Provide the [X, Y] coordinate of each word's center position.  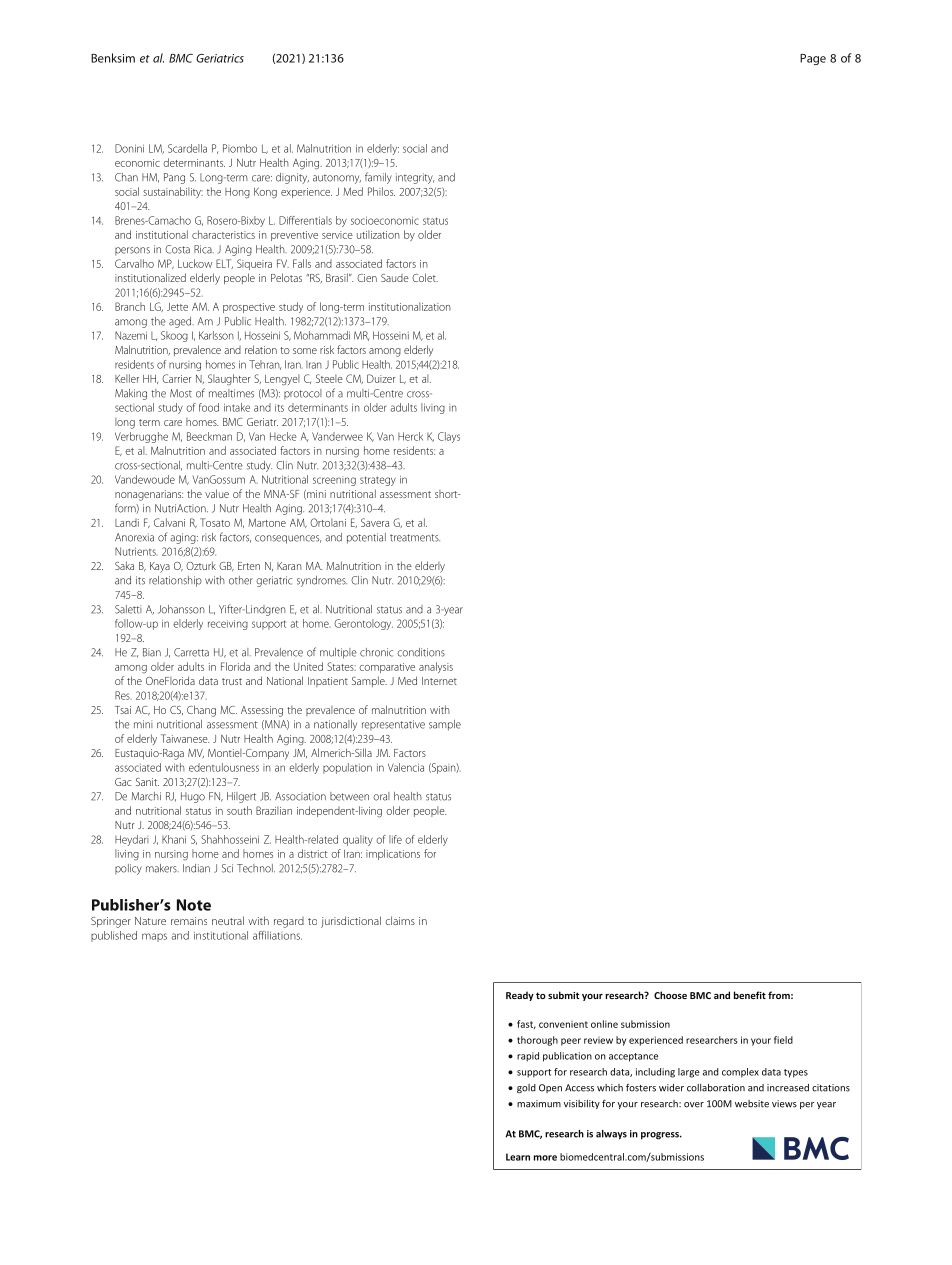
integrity [415, 178]
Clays [449, 437]
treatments [415, 538]
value [217, 493]
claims [400, 920]
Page [813, 59]
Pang [174, 178]
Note [194, 905]
